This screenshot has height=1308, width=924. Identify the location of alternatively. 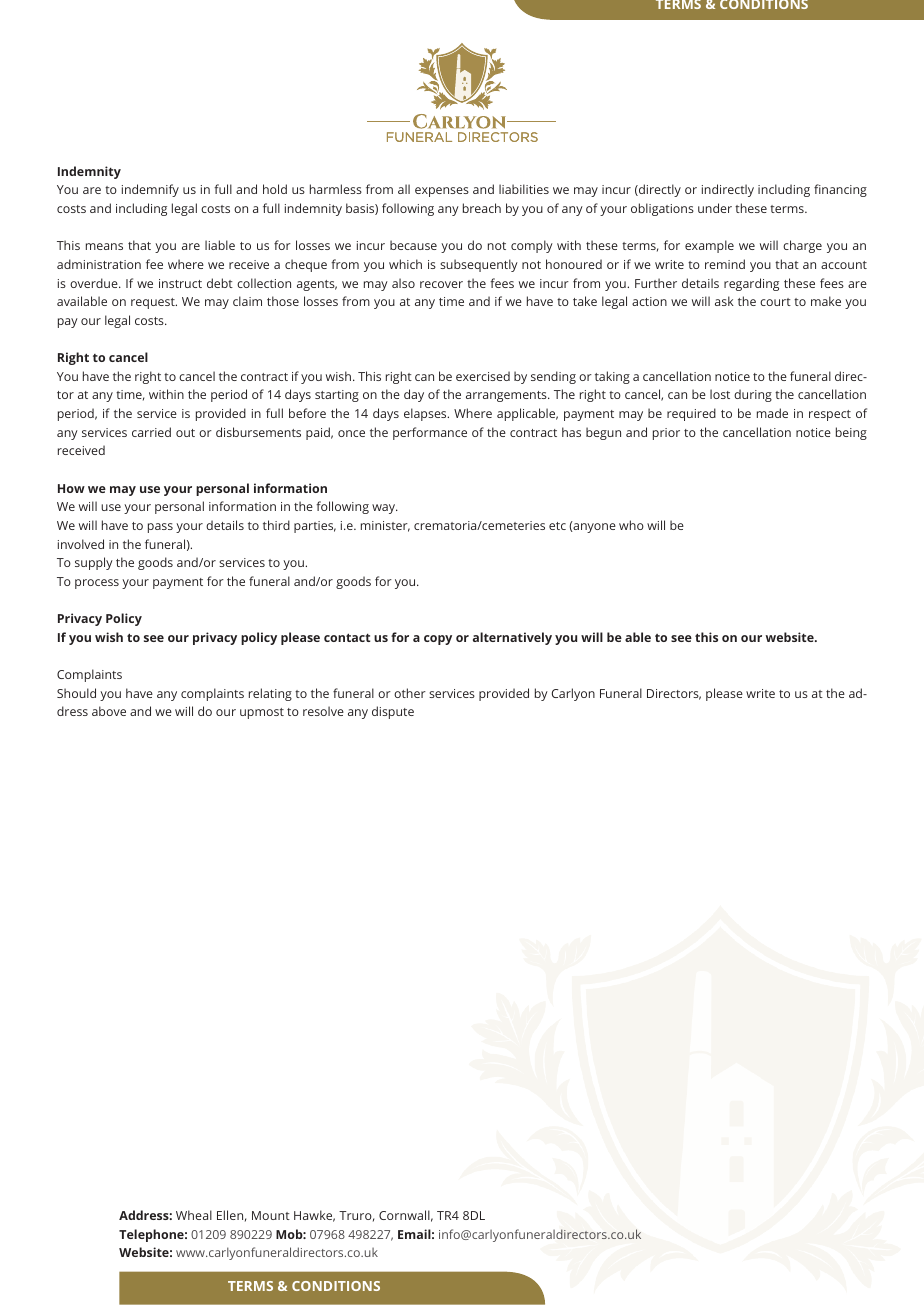
(512, 638).
